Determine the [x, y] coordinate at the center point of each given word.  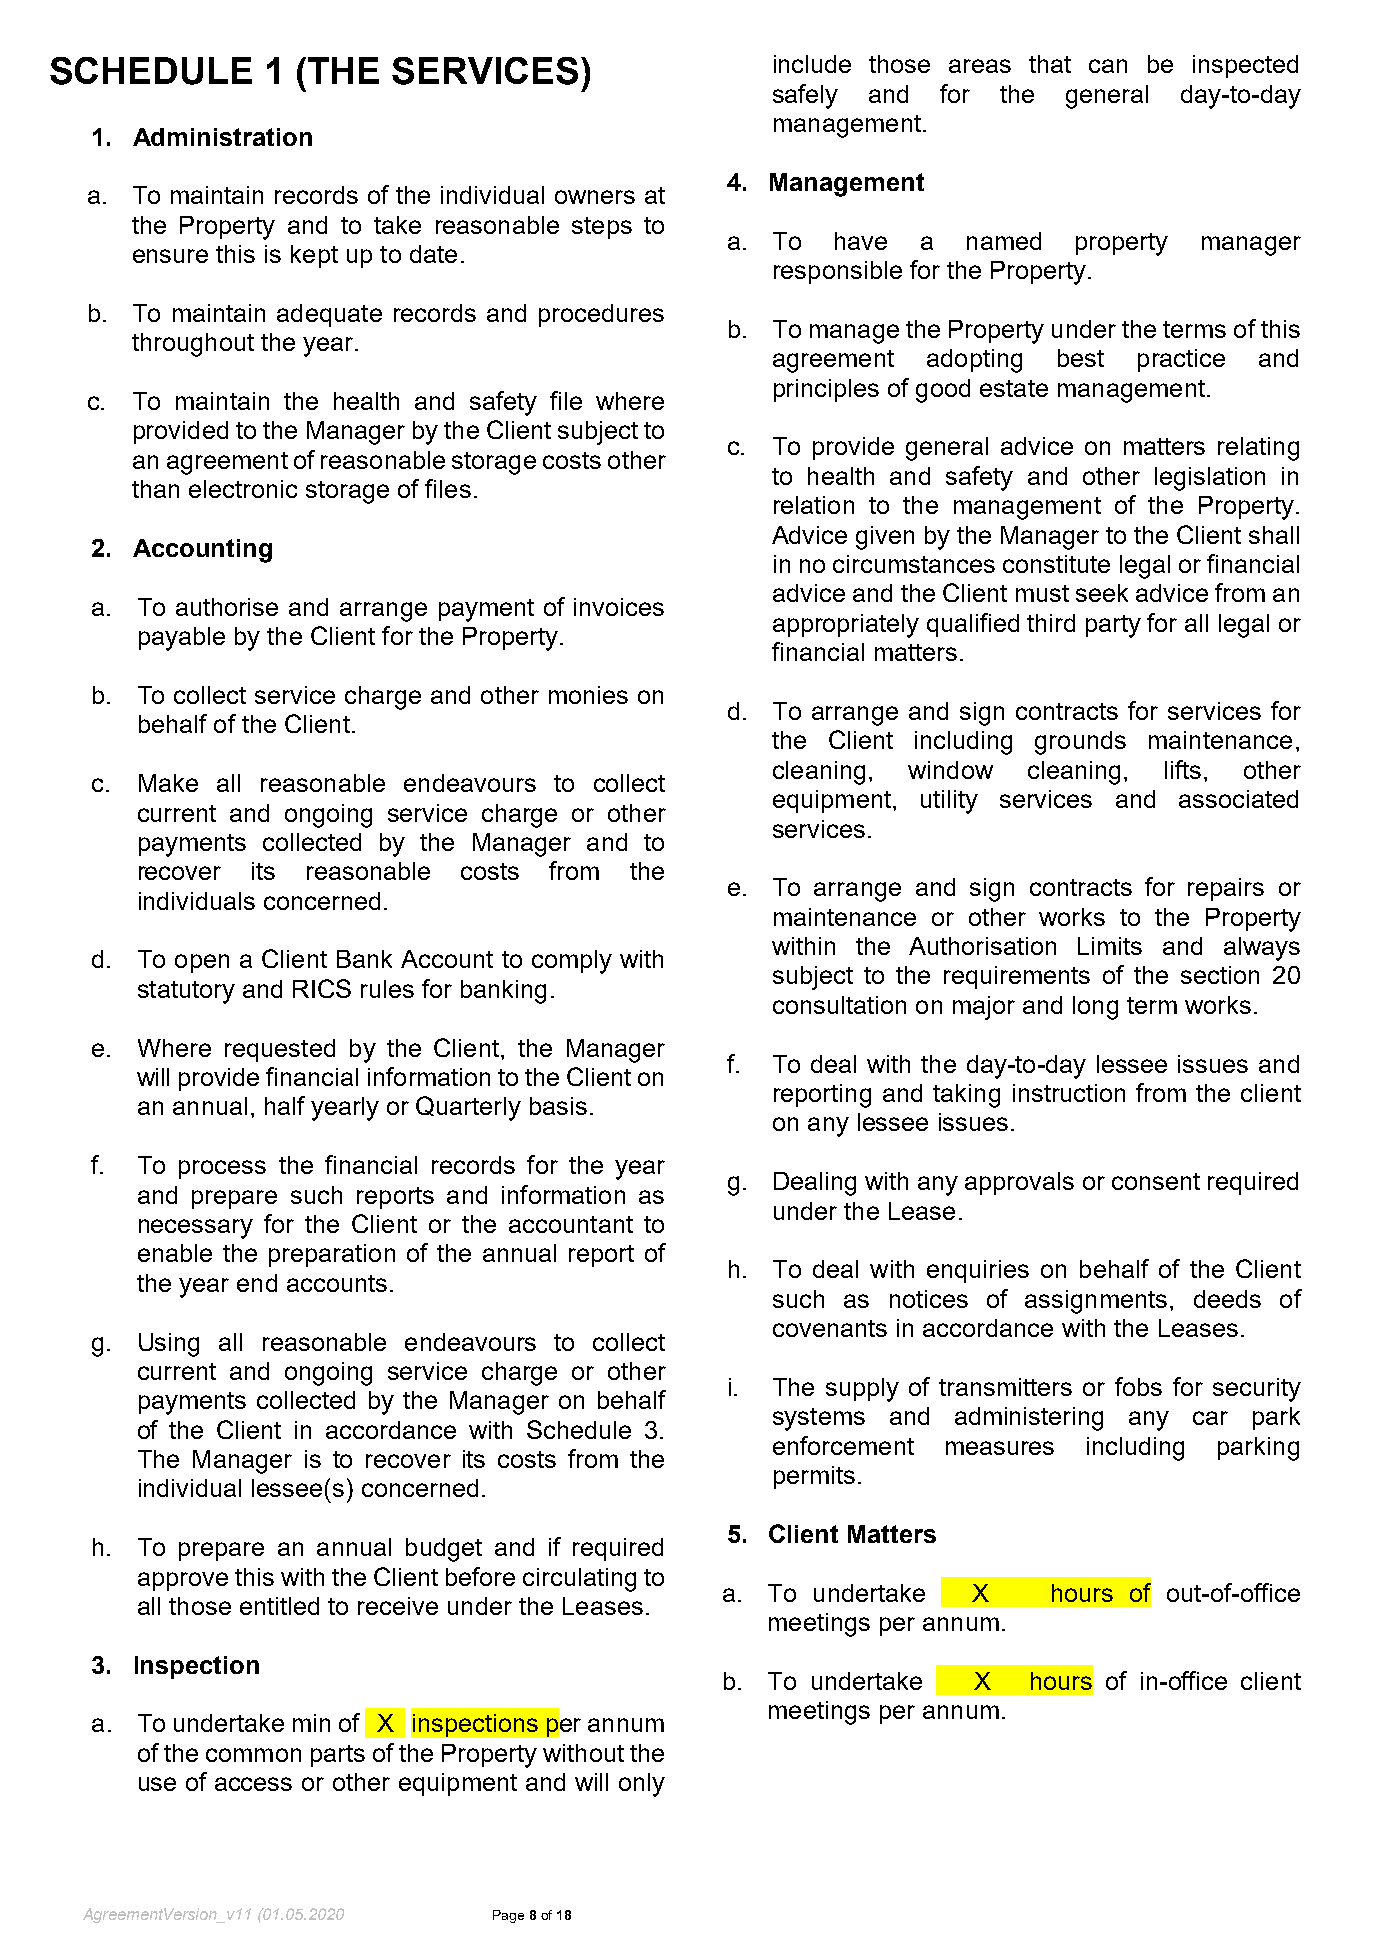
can [1108, 66]
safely [805, 96]
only [642, 1785]
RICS [322, 988]
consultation [839, 1005]
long [1095, 1008]
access [253, 1784]
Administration [222, 137]
